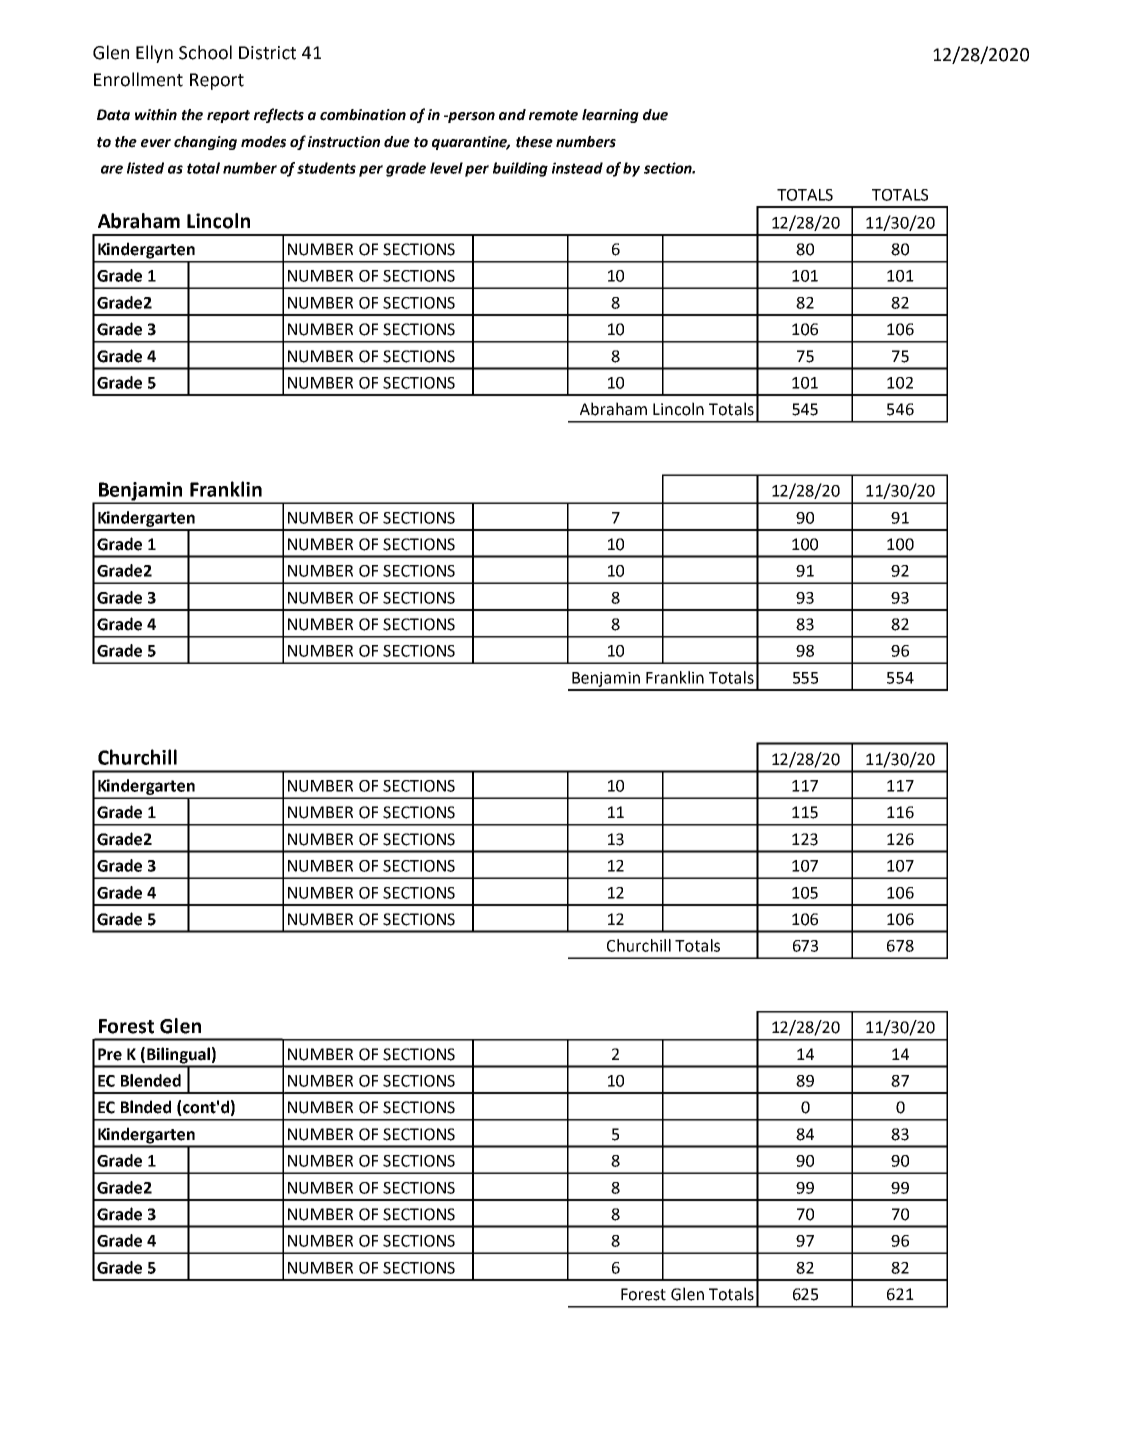 This screenshot has height=1456, width=1125. What do you see at coordinates (446, 168) in the screenshot?
I see `level` at bounding box center [446, 168].
